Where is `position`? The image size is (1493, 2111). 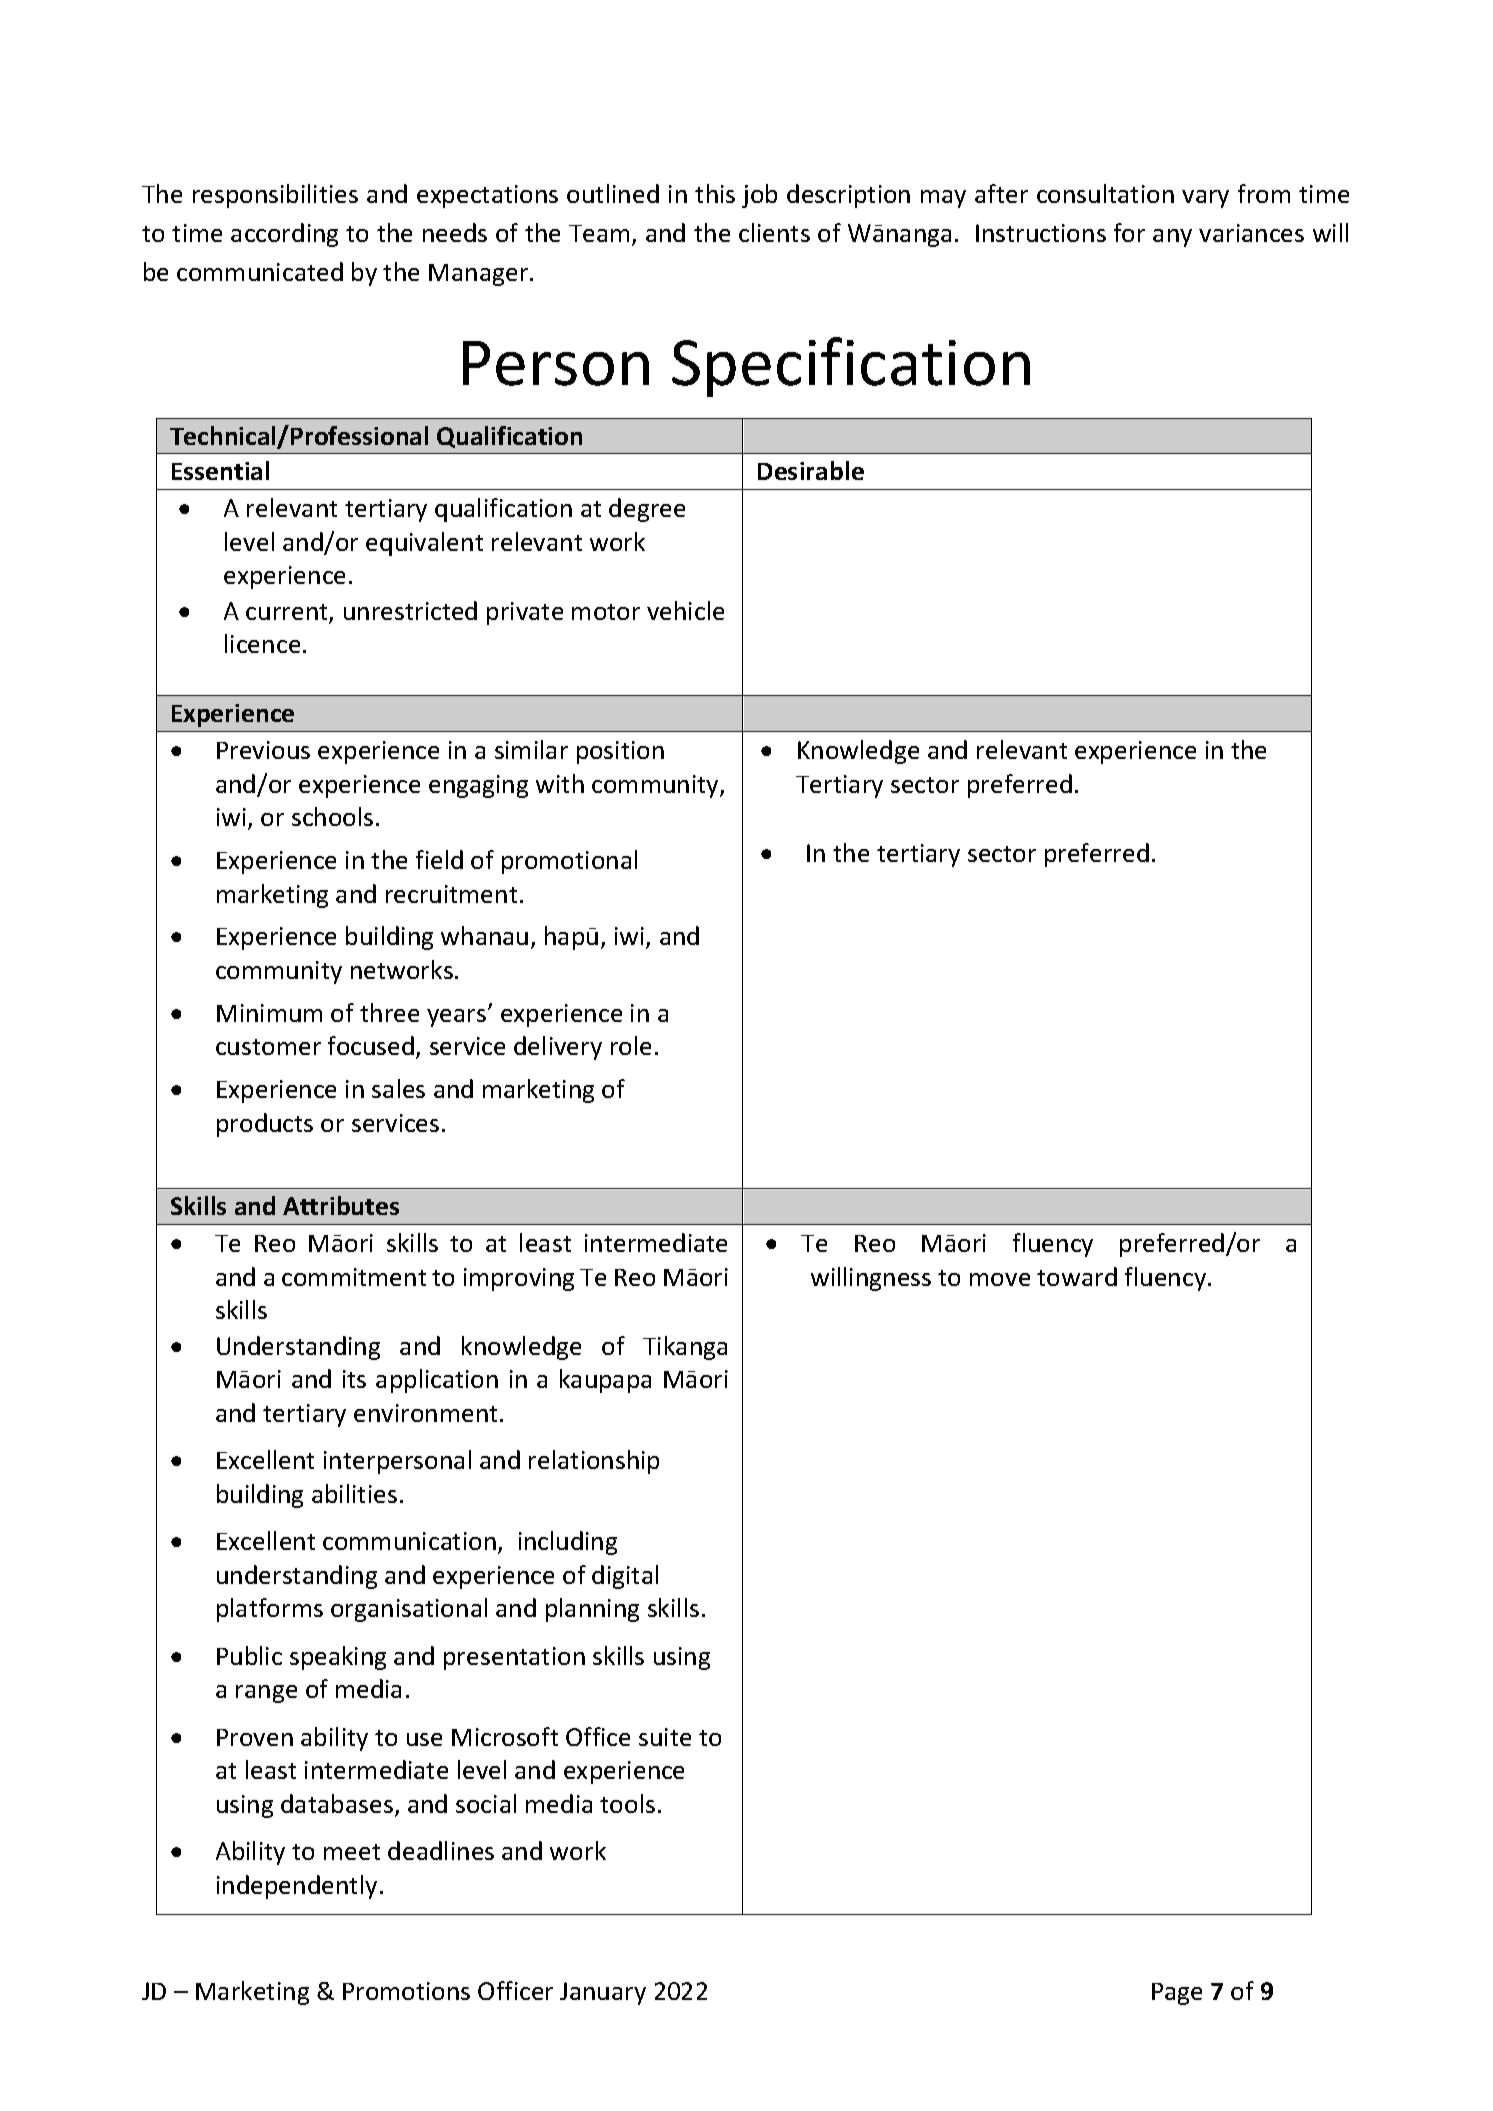
position is located at coordinates (620, 752).
